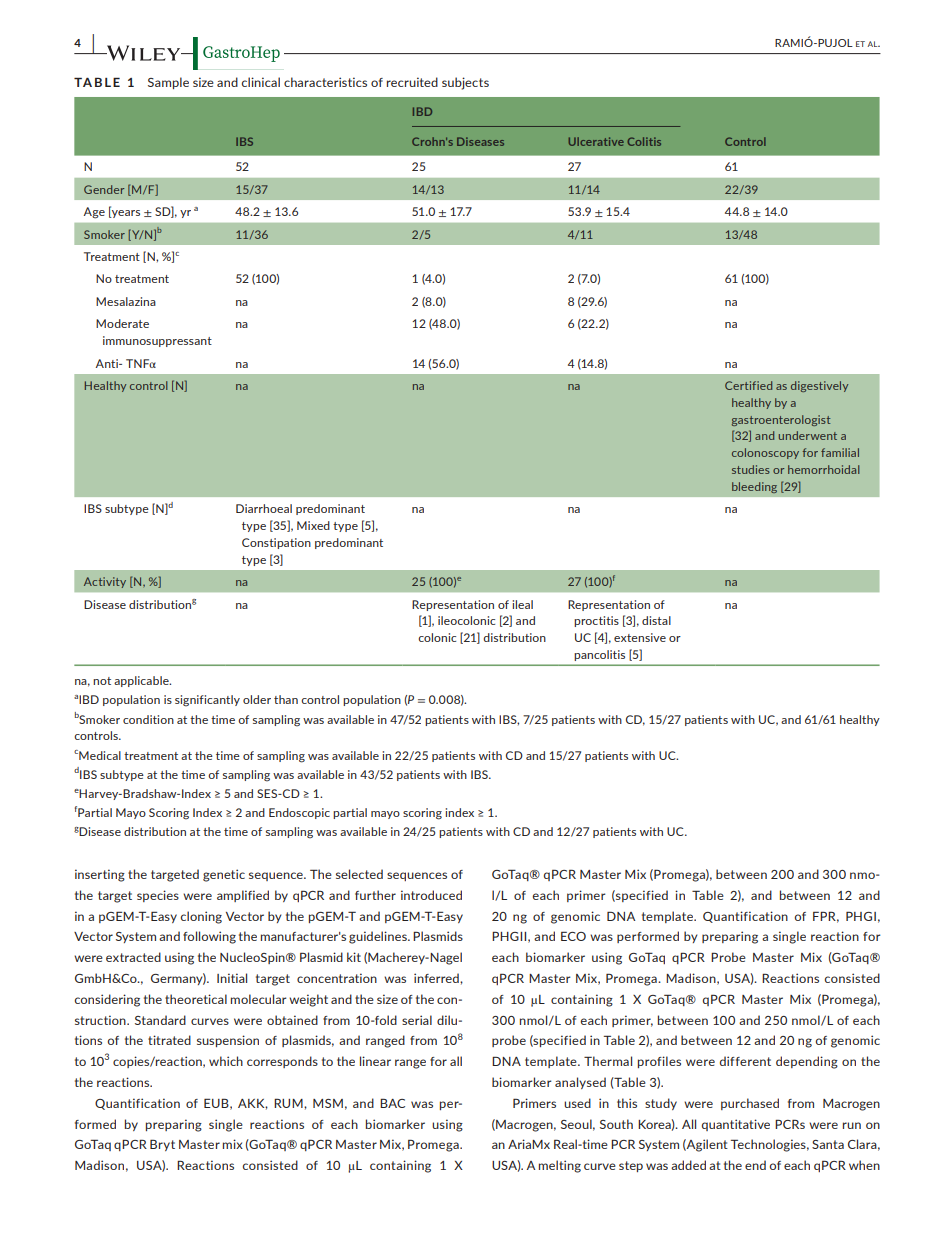  I want to click on Mixed, so click(313, 525).
